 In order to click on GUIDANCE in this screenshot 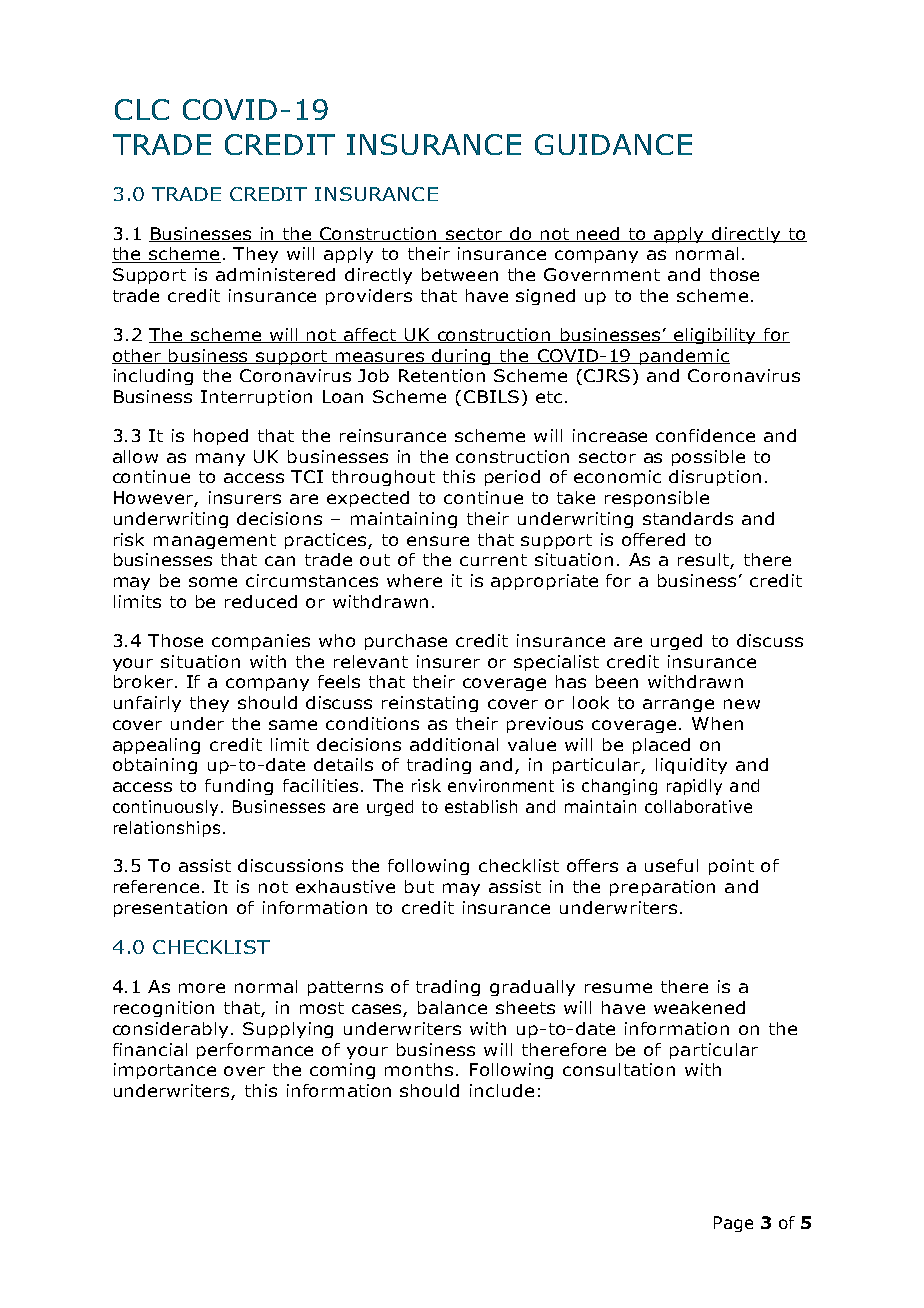, I will do `click(613, 144)`.
